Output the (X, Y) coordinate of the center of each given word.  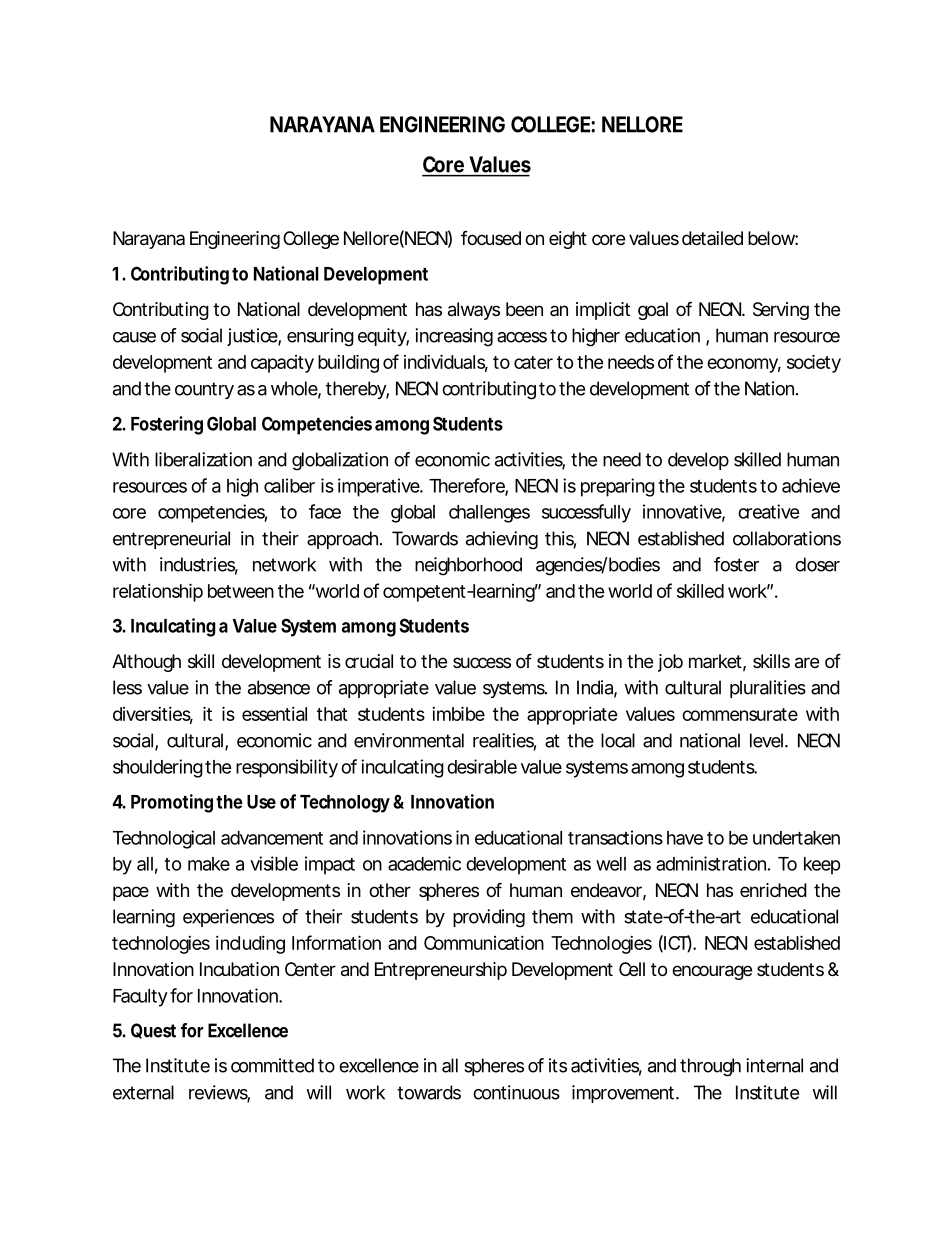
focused (491, 238)
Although (146, 663)
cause (134, 337)
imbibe (458, 713)
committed (272, 1065)
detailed (712, 238)
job (670, 663)
